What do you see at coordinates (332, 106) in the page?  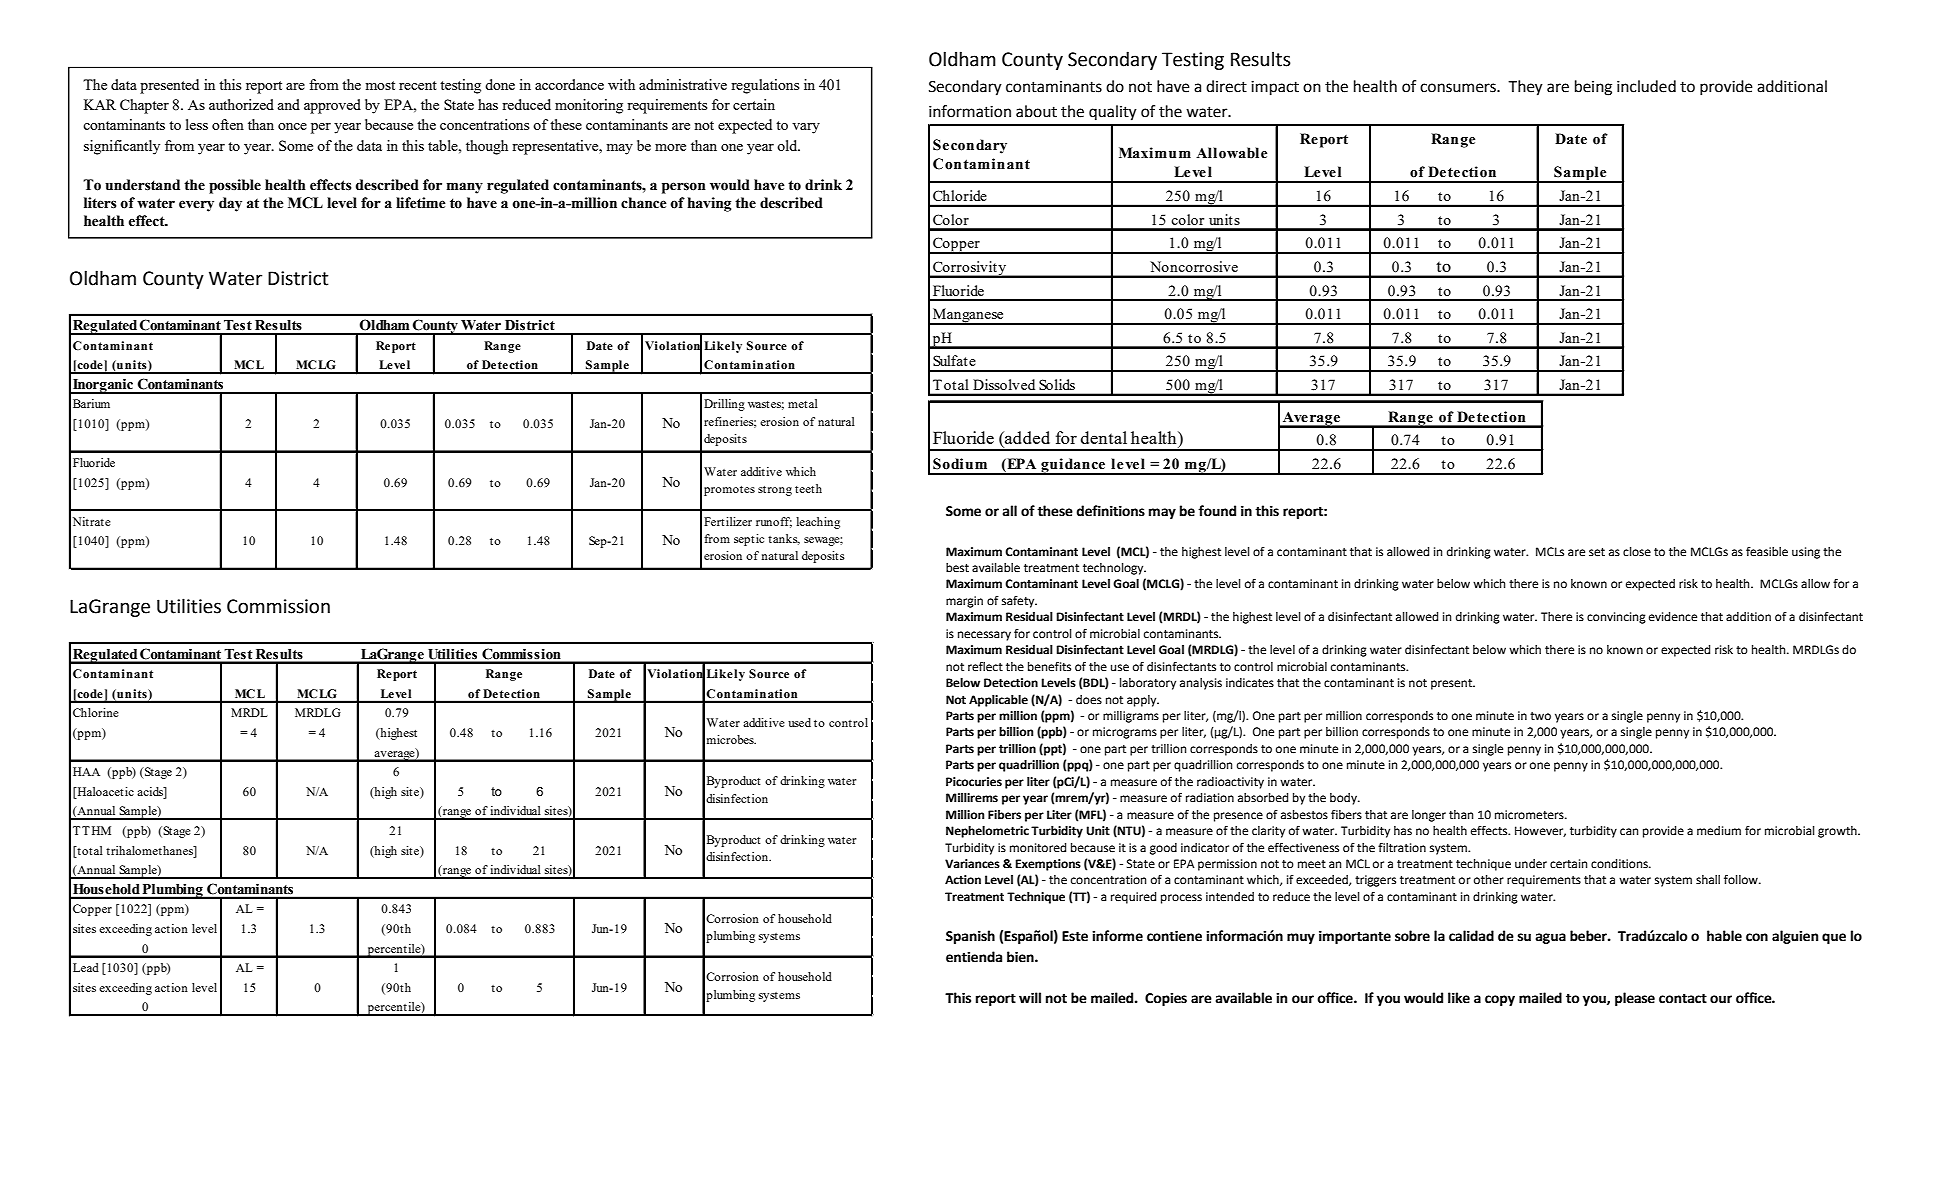 I see `approved` at bounding box center [332, 106].
